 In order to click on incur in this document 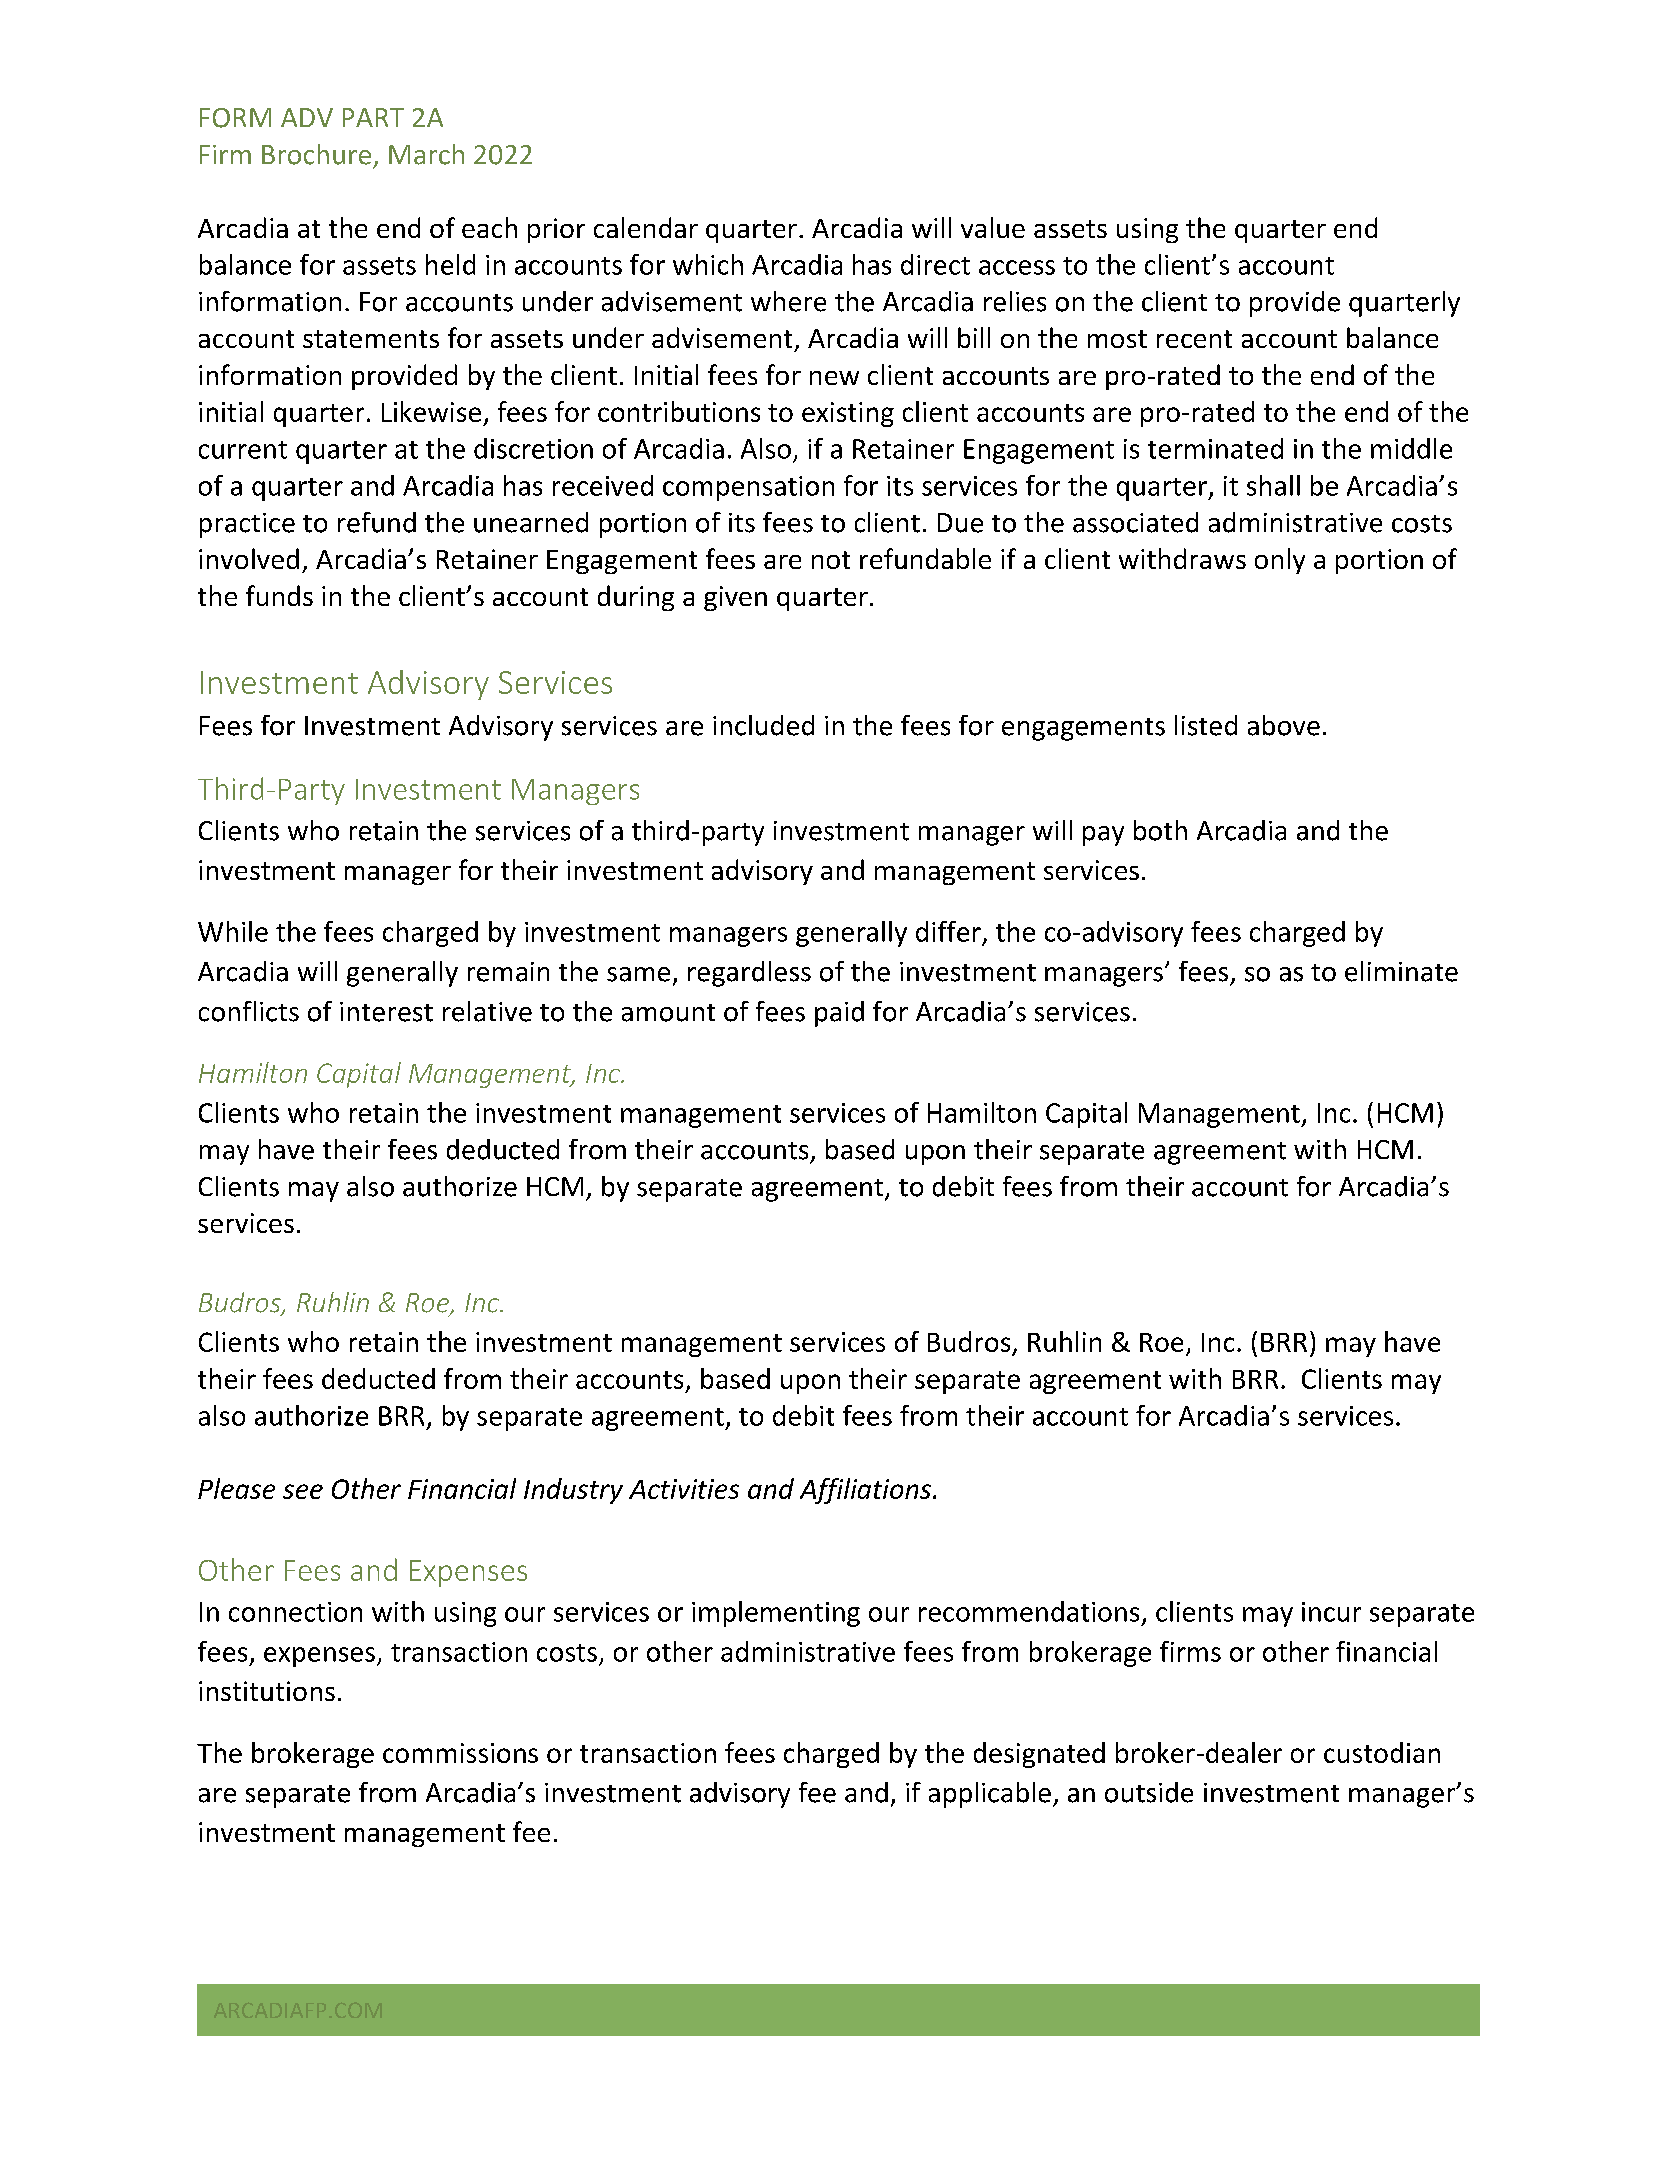, I will do `click(1331, 1612)`.
